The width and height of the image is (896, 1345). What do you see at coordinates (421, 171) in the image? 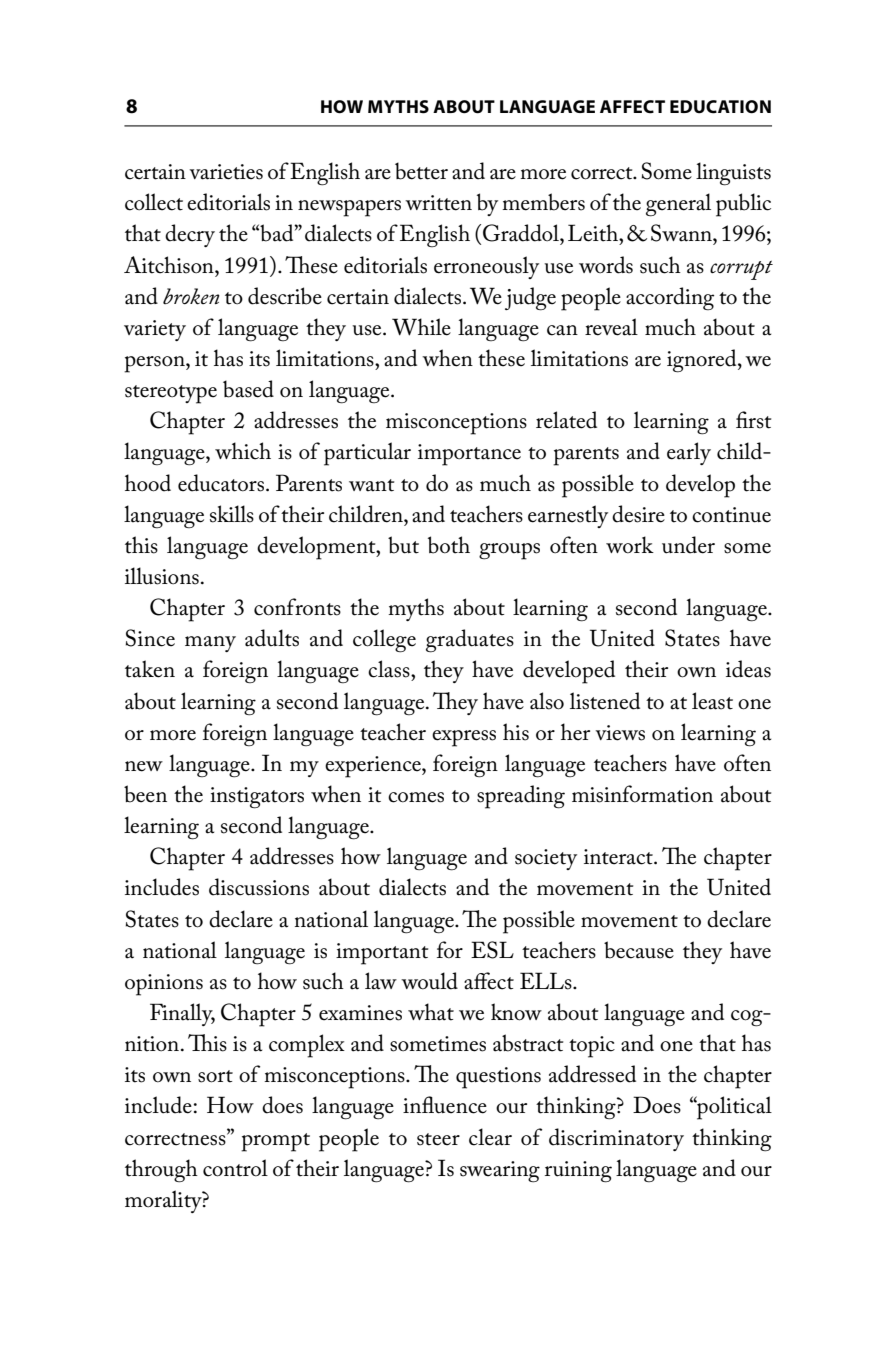
I see `better` at bounding box center [421, 171].
